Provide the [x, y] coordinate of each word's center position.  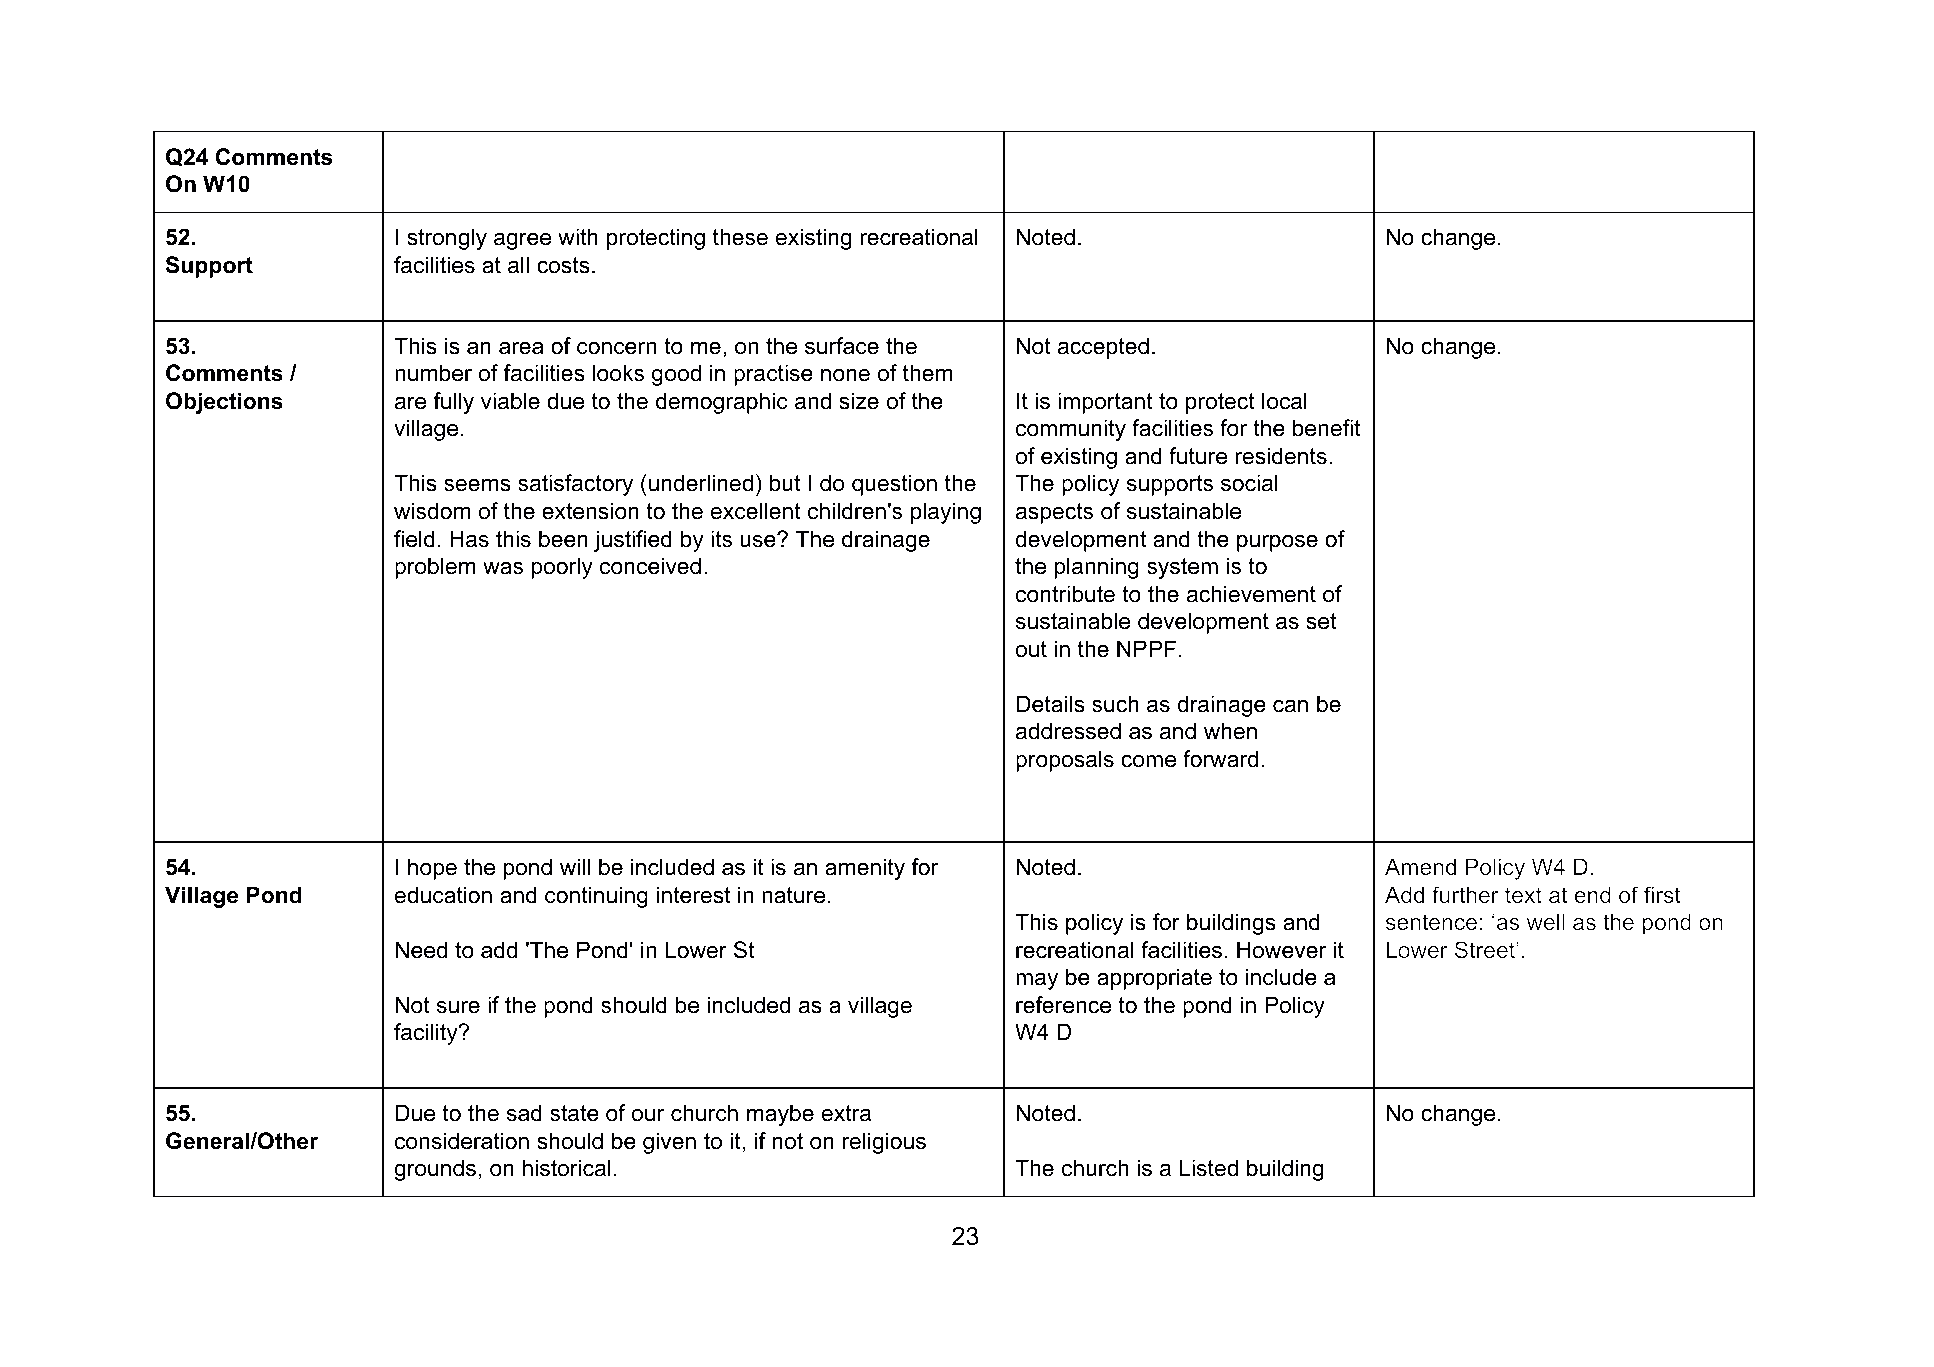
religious [884, 1143]
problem [435, 568]
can [1290, 706]
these [740, 237]
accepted [1103, 348]
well [1546, 921]
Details [1050, 704]
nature [793, 895]
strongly [447, 239]
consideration [462, 1141]
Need [421, 950]
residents [1281, 456]
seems [477, 485]
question [894, 485]
